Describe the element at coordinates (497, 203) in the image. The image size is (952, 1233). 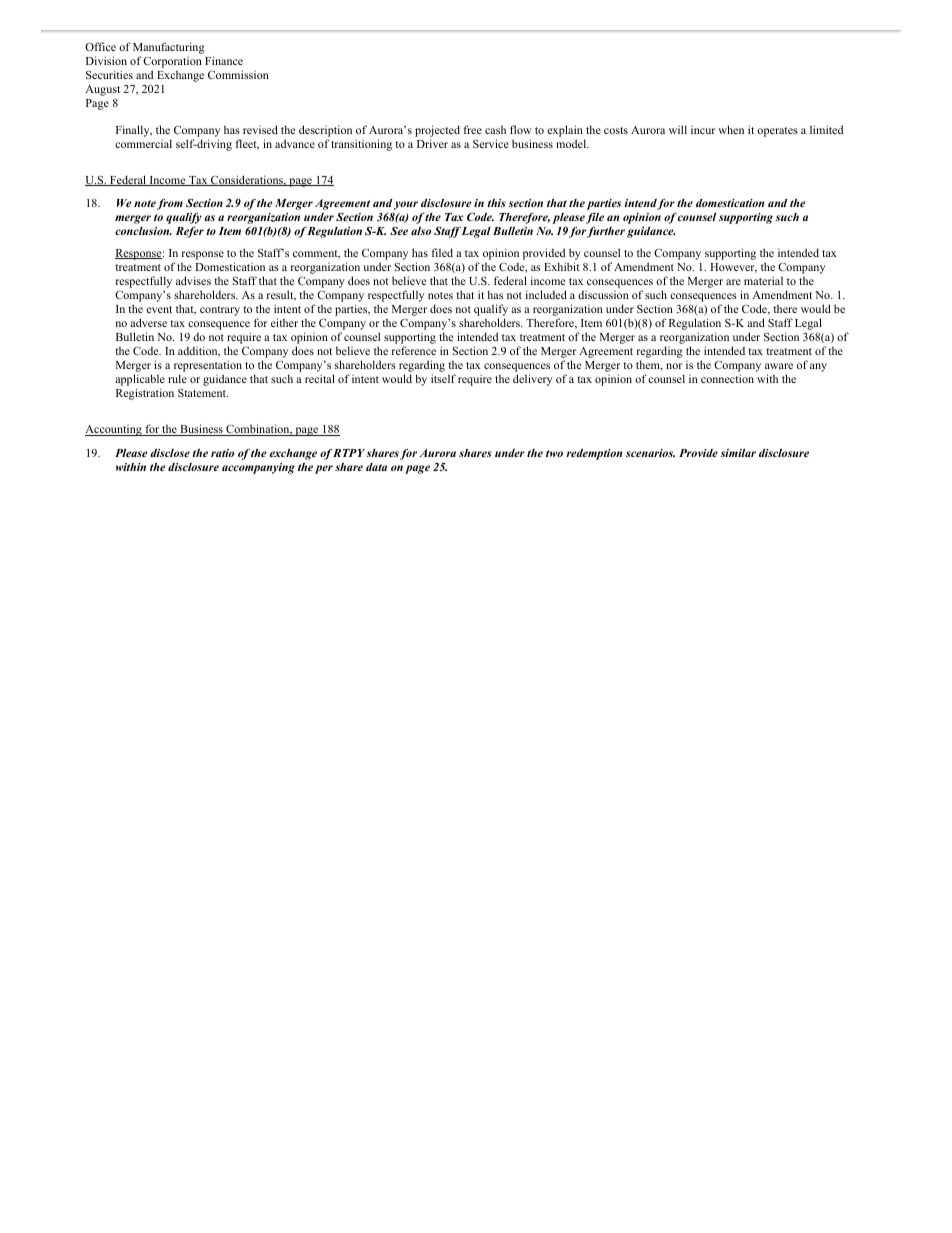
I see `this` at that location.
